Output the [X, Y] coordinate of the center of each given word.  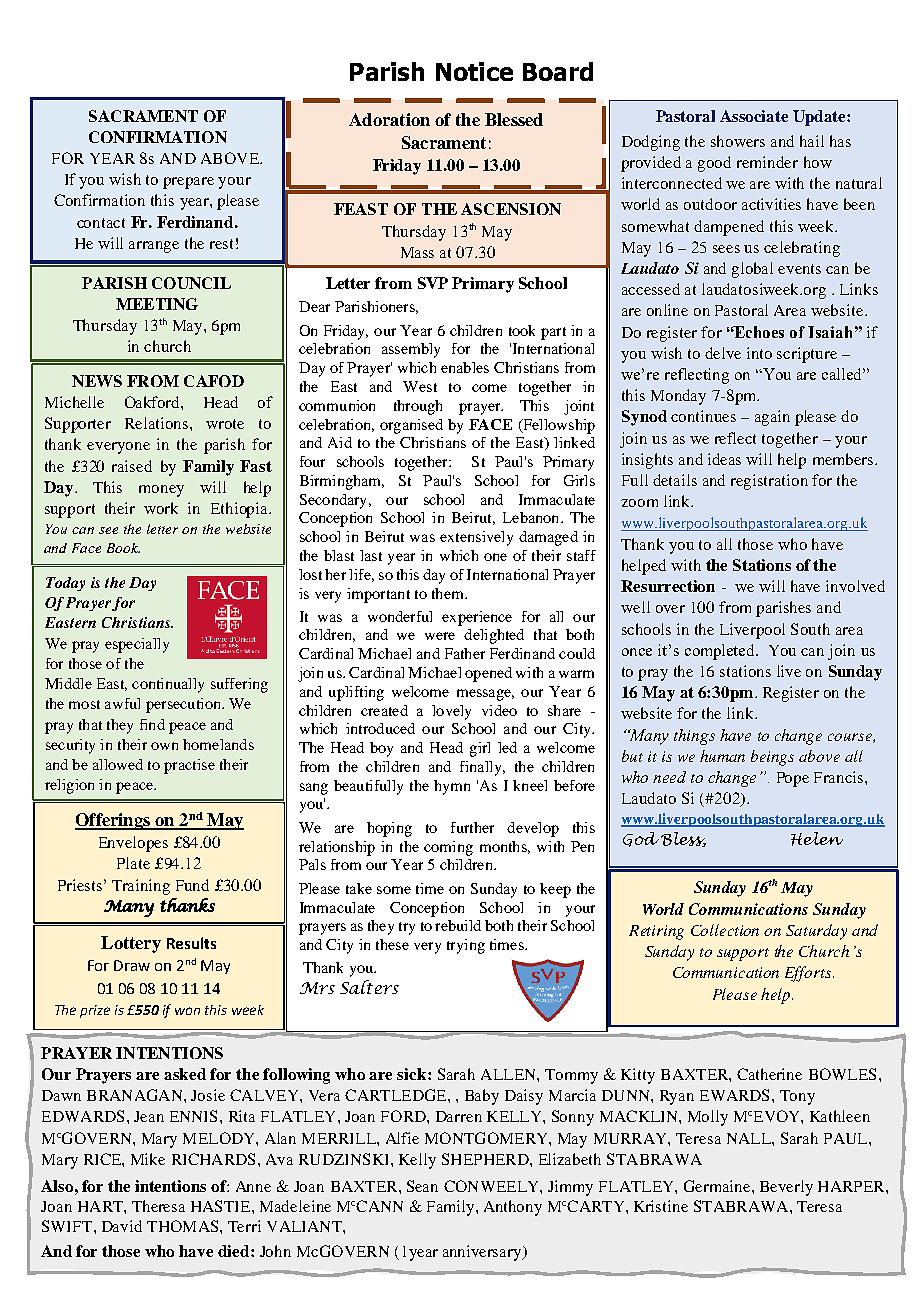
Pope [793, 779]
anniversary [483, 1253]
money [161, 491]
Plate [133, 863]
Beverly [786, 1188]
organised [411, 426]
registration [769, 482]
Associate [754, 116]
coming [448, 848]
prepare [188, 183]
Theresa [158, 1206]
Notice [474, 71]
